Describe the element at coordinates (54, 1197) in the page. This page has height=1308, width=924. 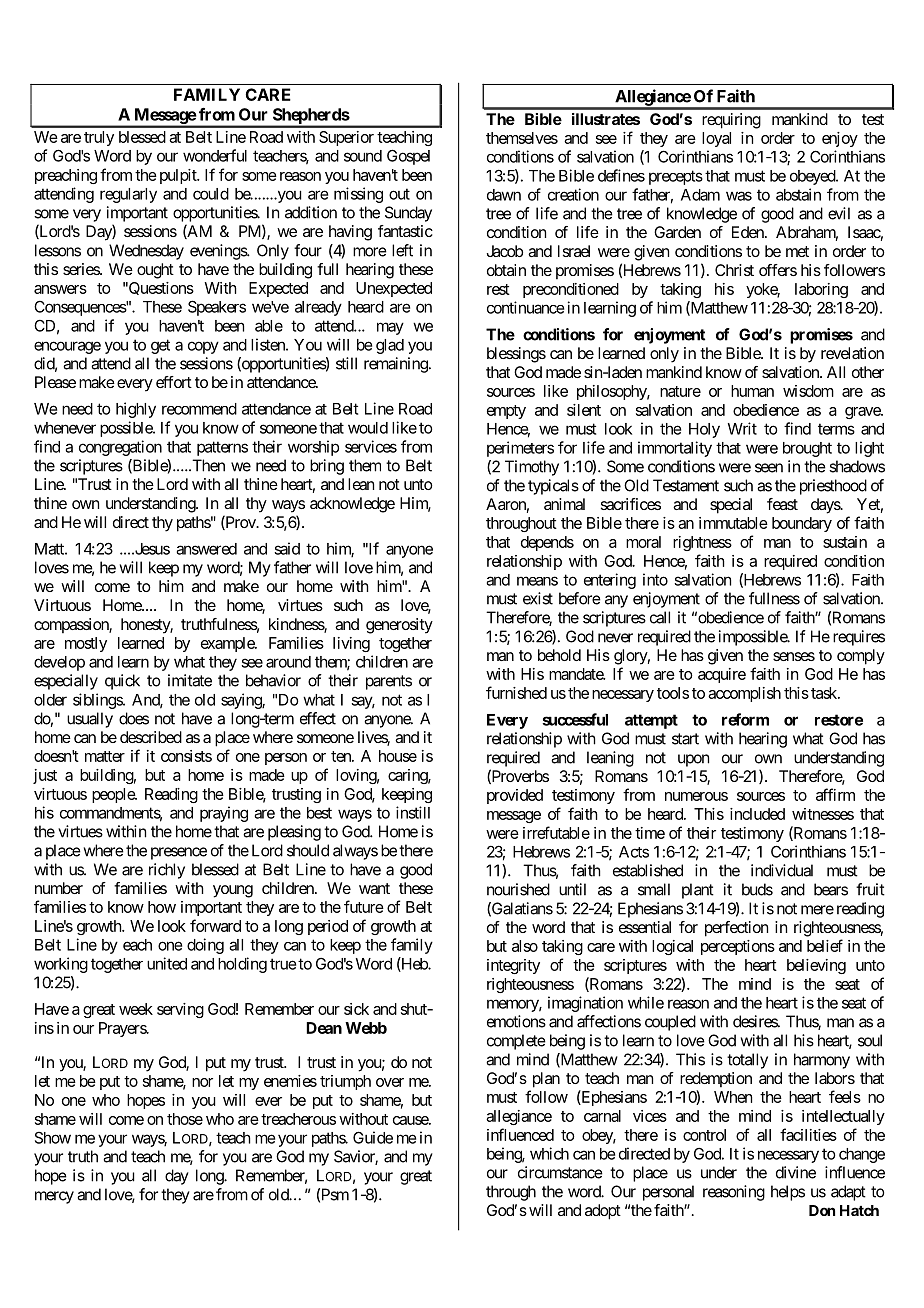
I see `mercy` at that location.
